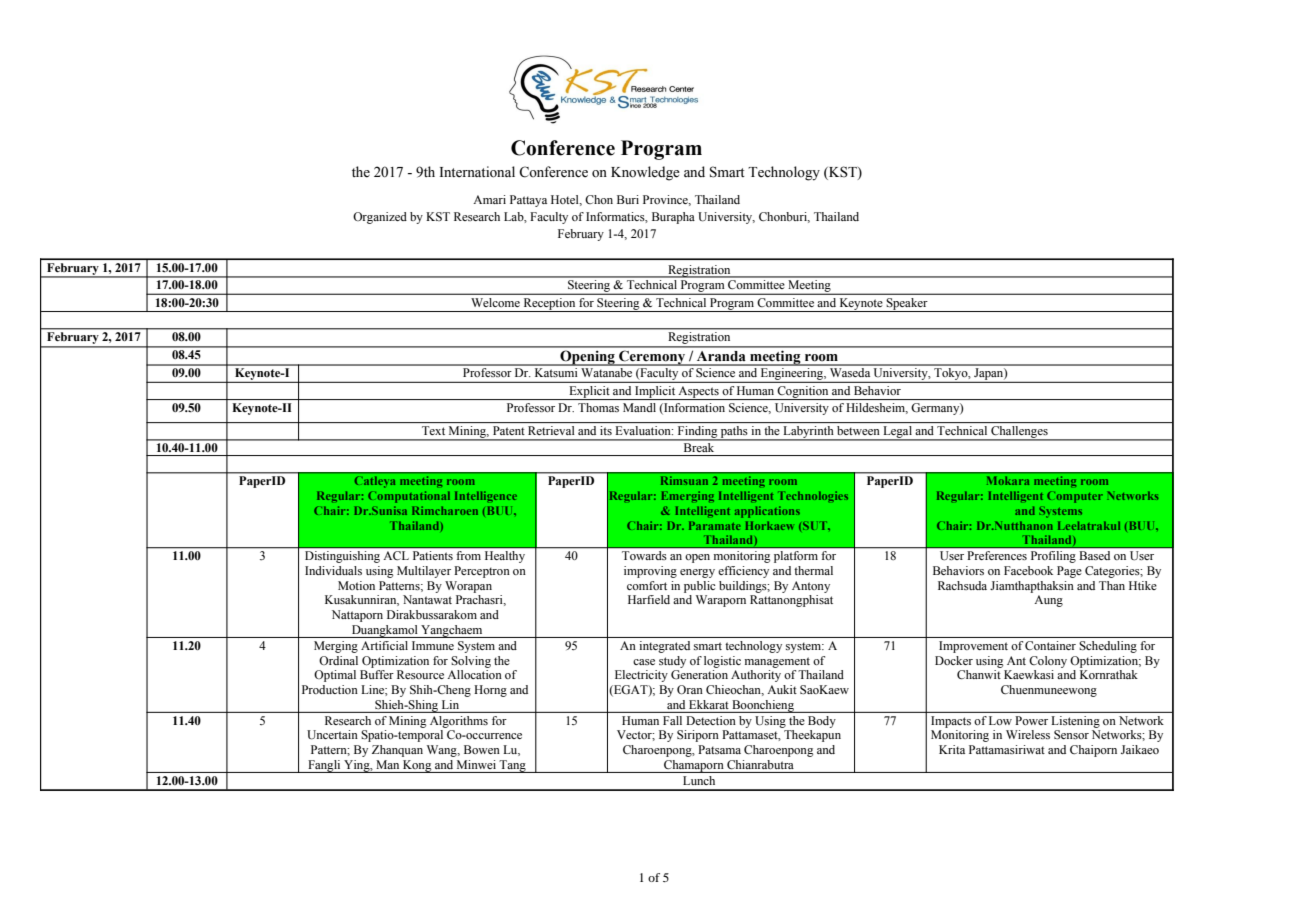 This page has width=1308, height=924. I want to click on applications, so click(767, 512).
